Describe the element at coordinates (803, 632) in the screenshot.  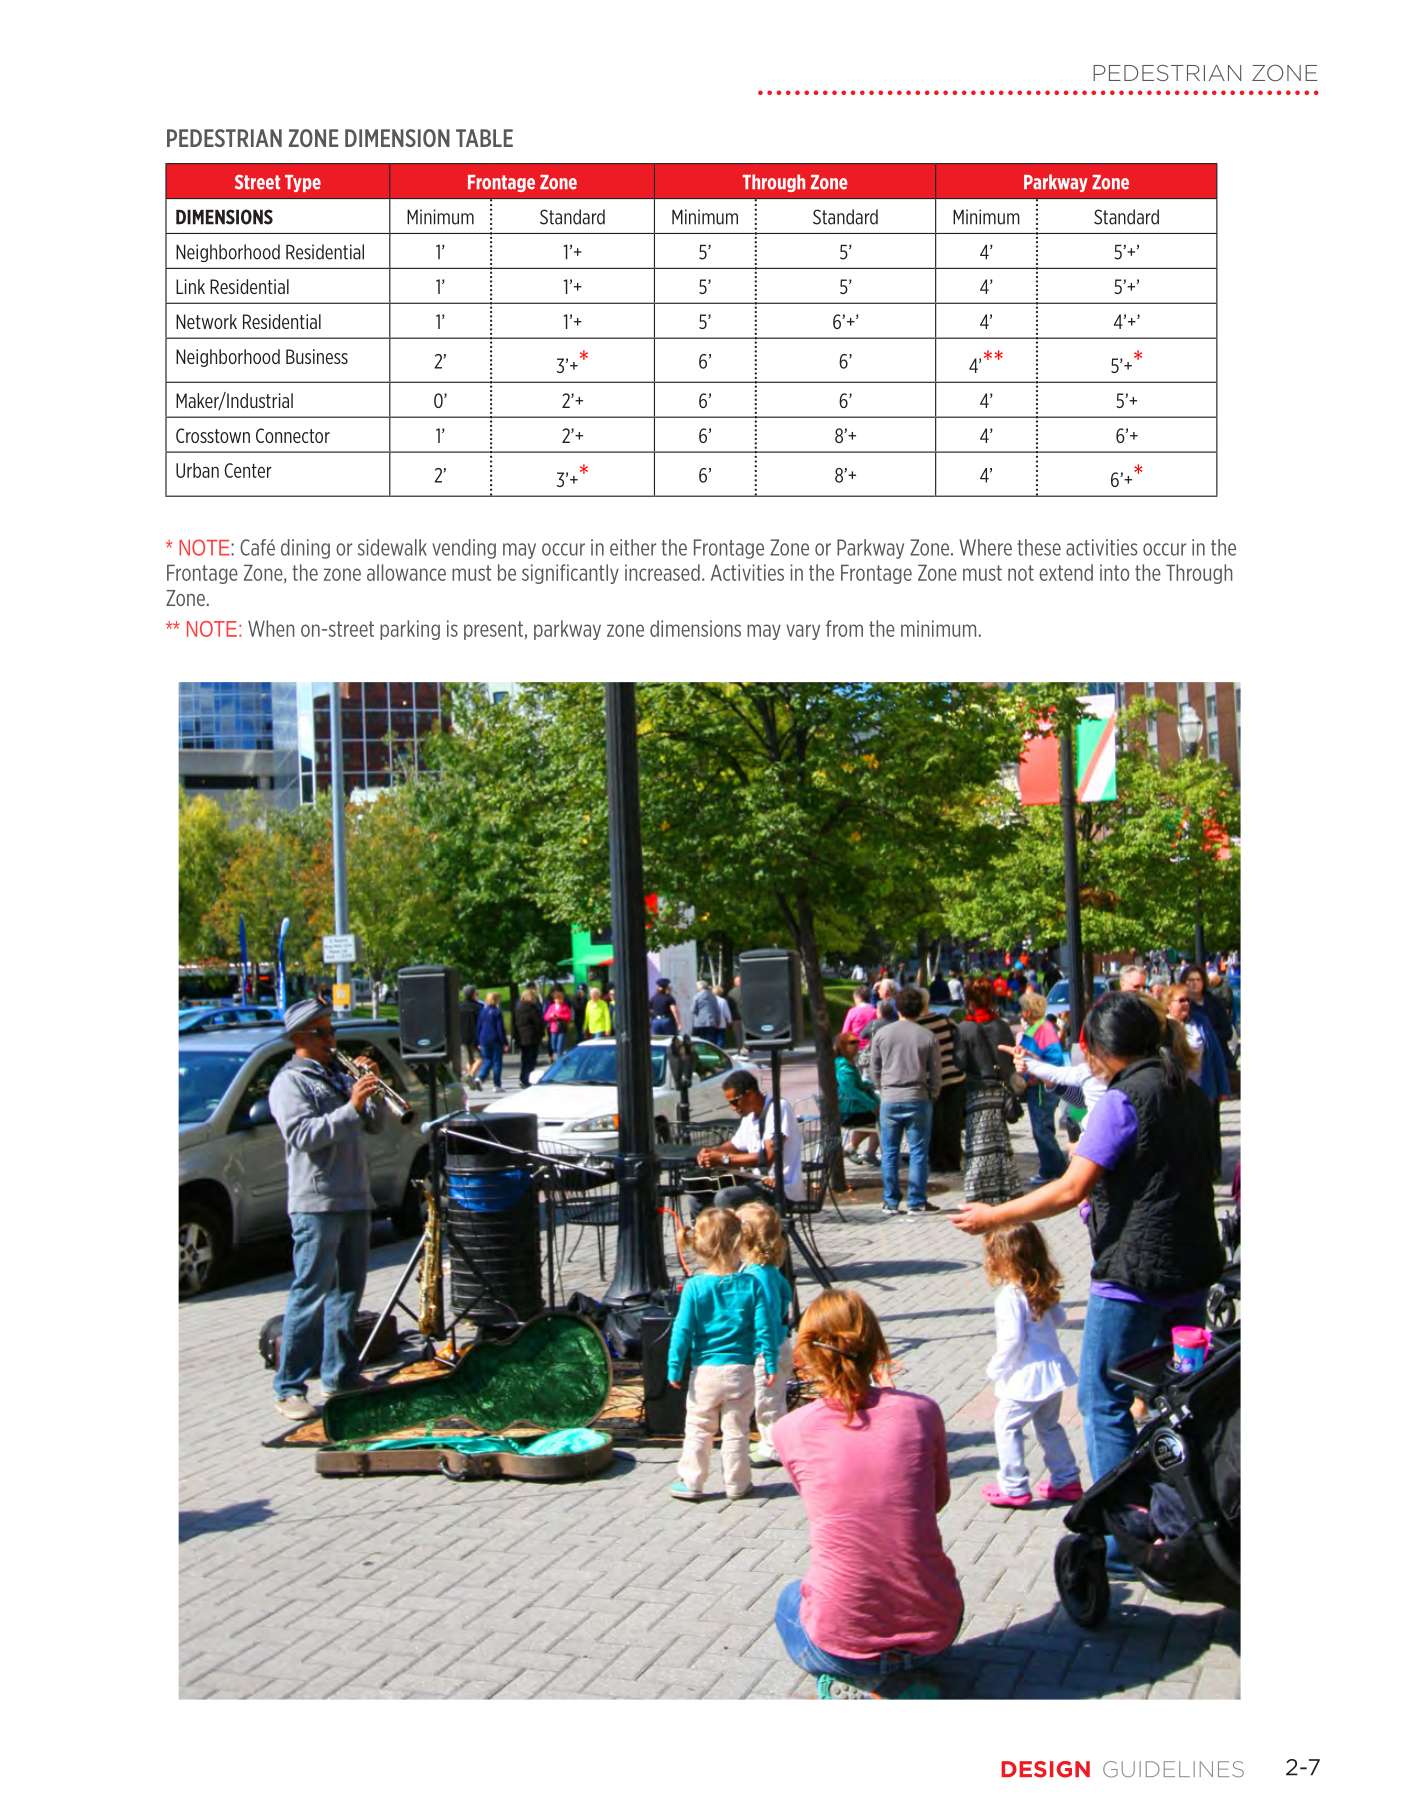
I see `vary` at that location.
